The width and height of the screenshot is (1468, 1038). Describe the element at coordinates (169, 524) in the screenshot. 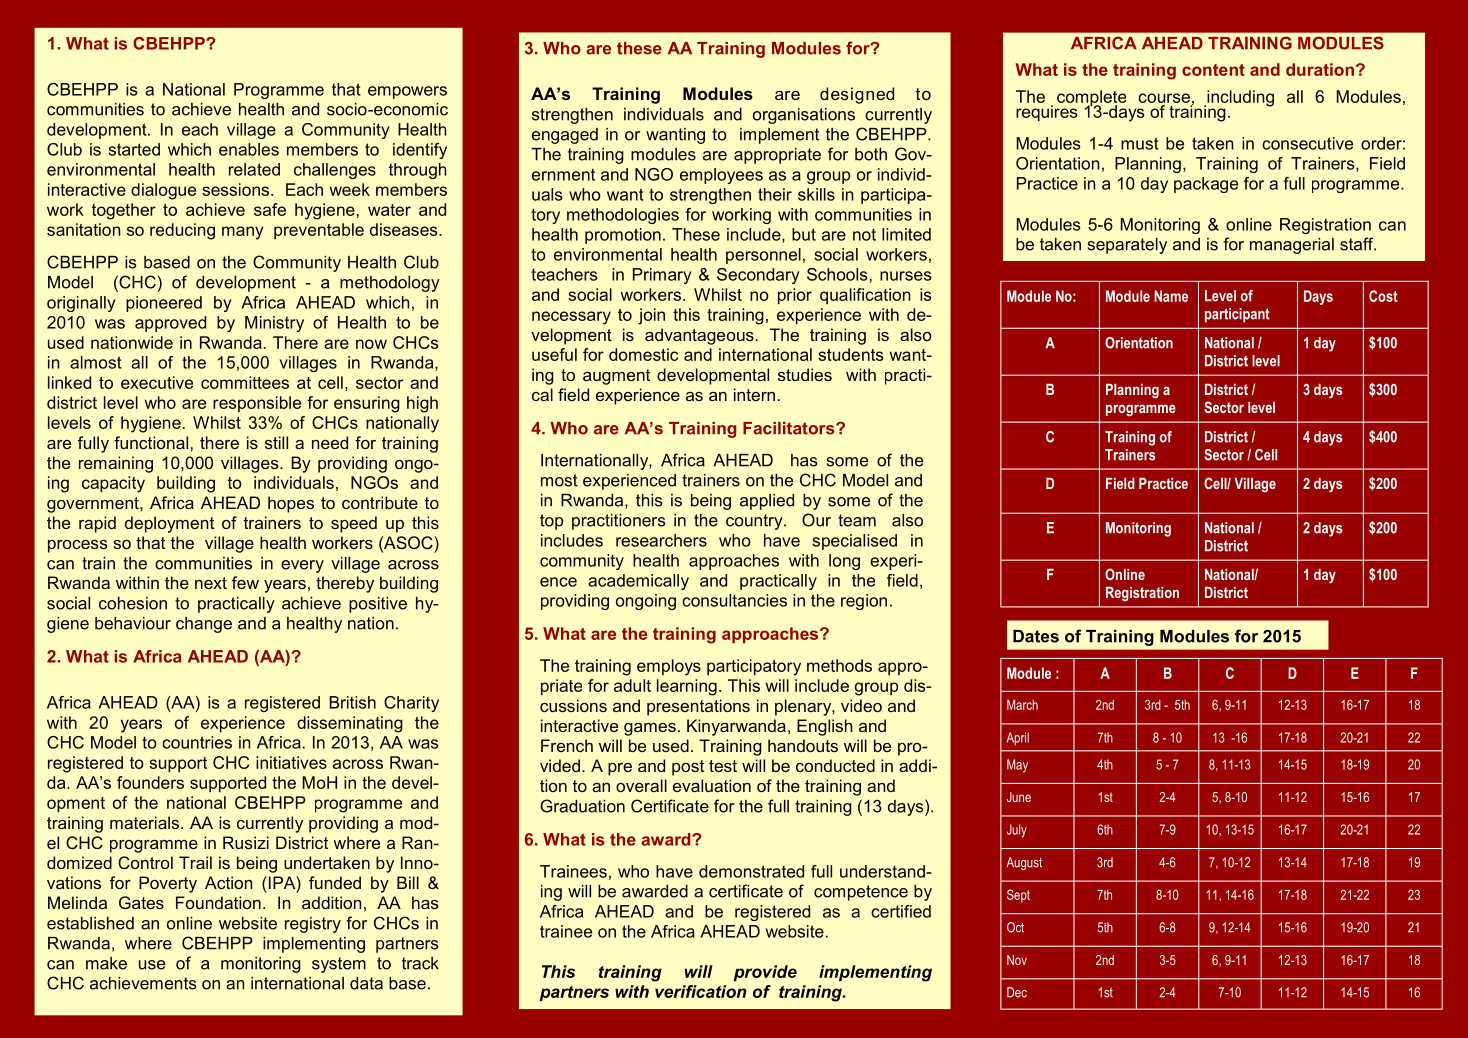

I see `deployment` at that location.
